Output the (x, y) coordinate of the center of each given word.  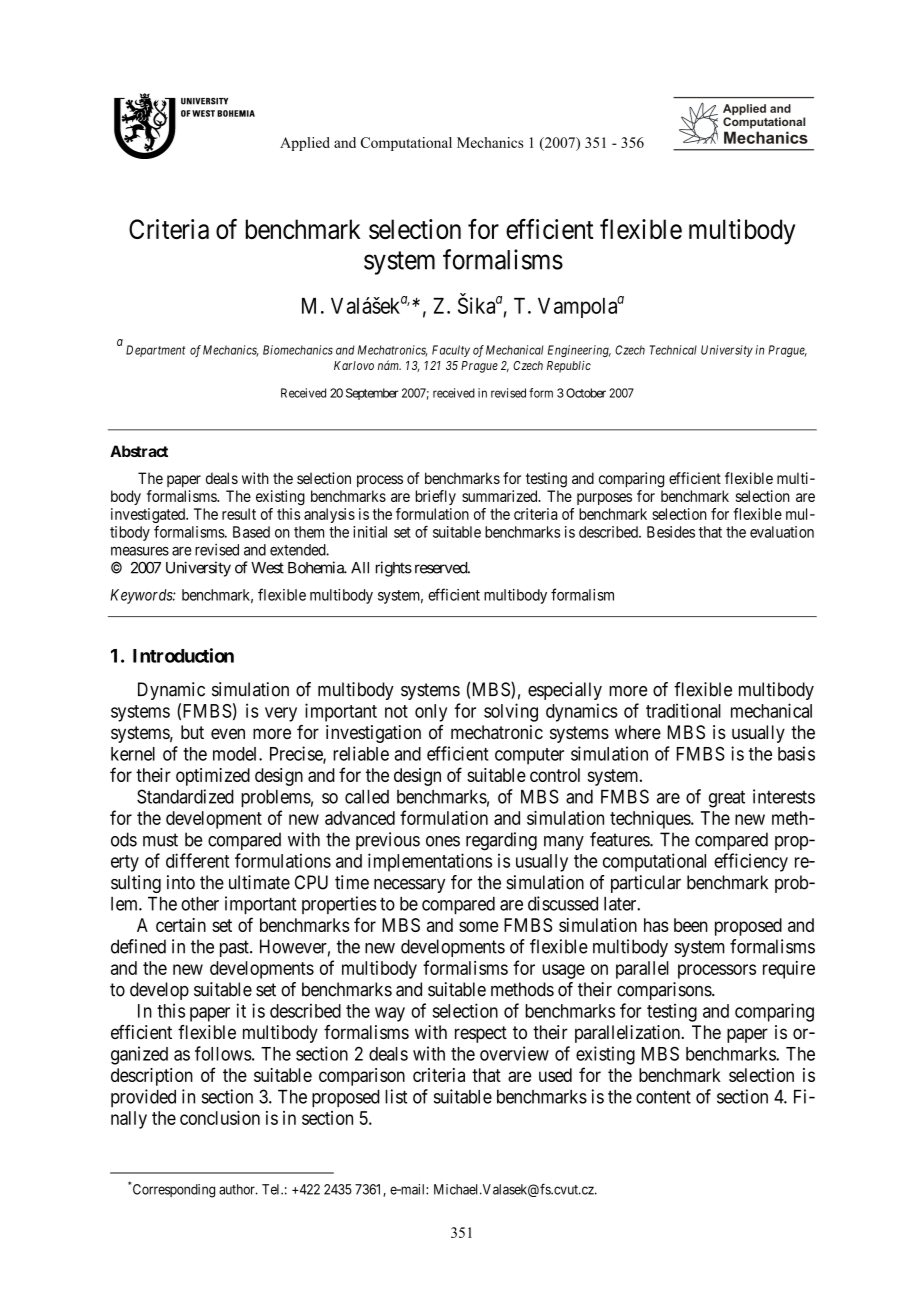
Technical (673, 350)
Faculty (451, 351)
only (431, 713)
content (663, 1097)
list (396, 1096)
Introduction (183, 655)
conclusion (220, 1117)
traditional (683, 710)
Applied (305, 144)
